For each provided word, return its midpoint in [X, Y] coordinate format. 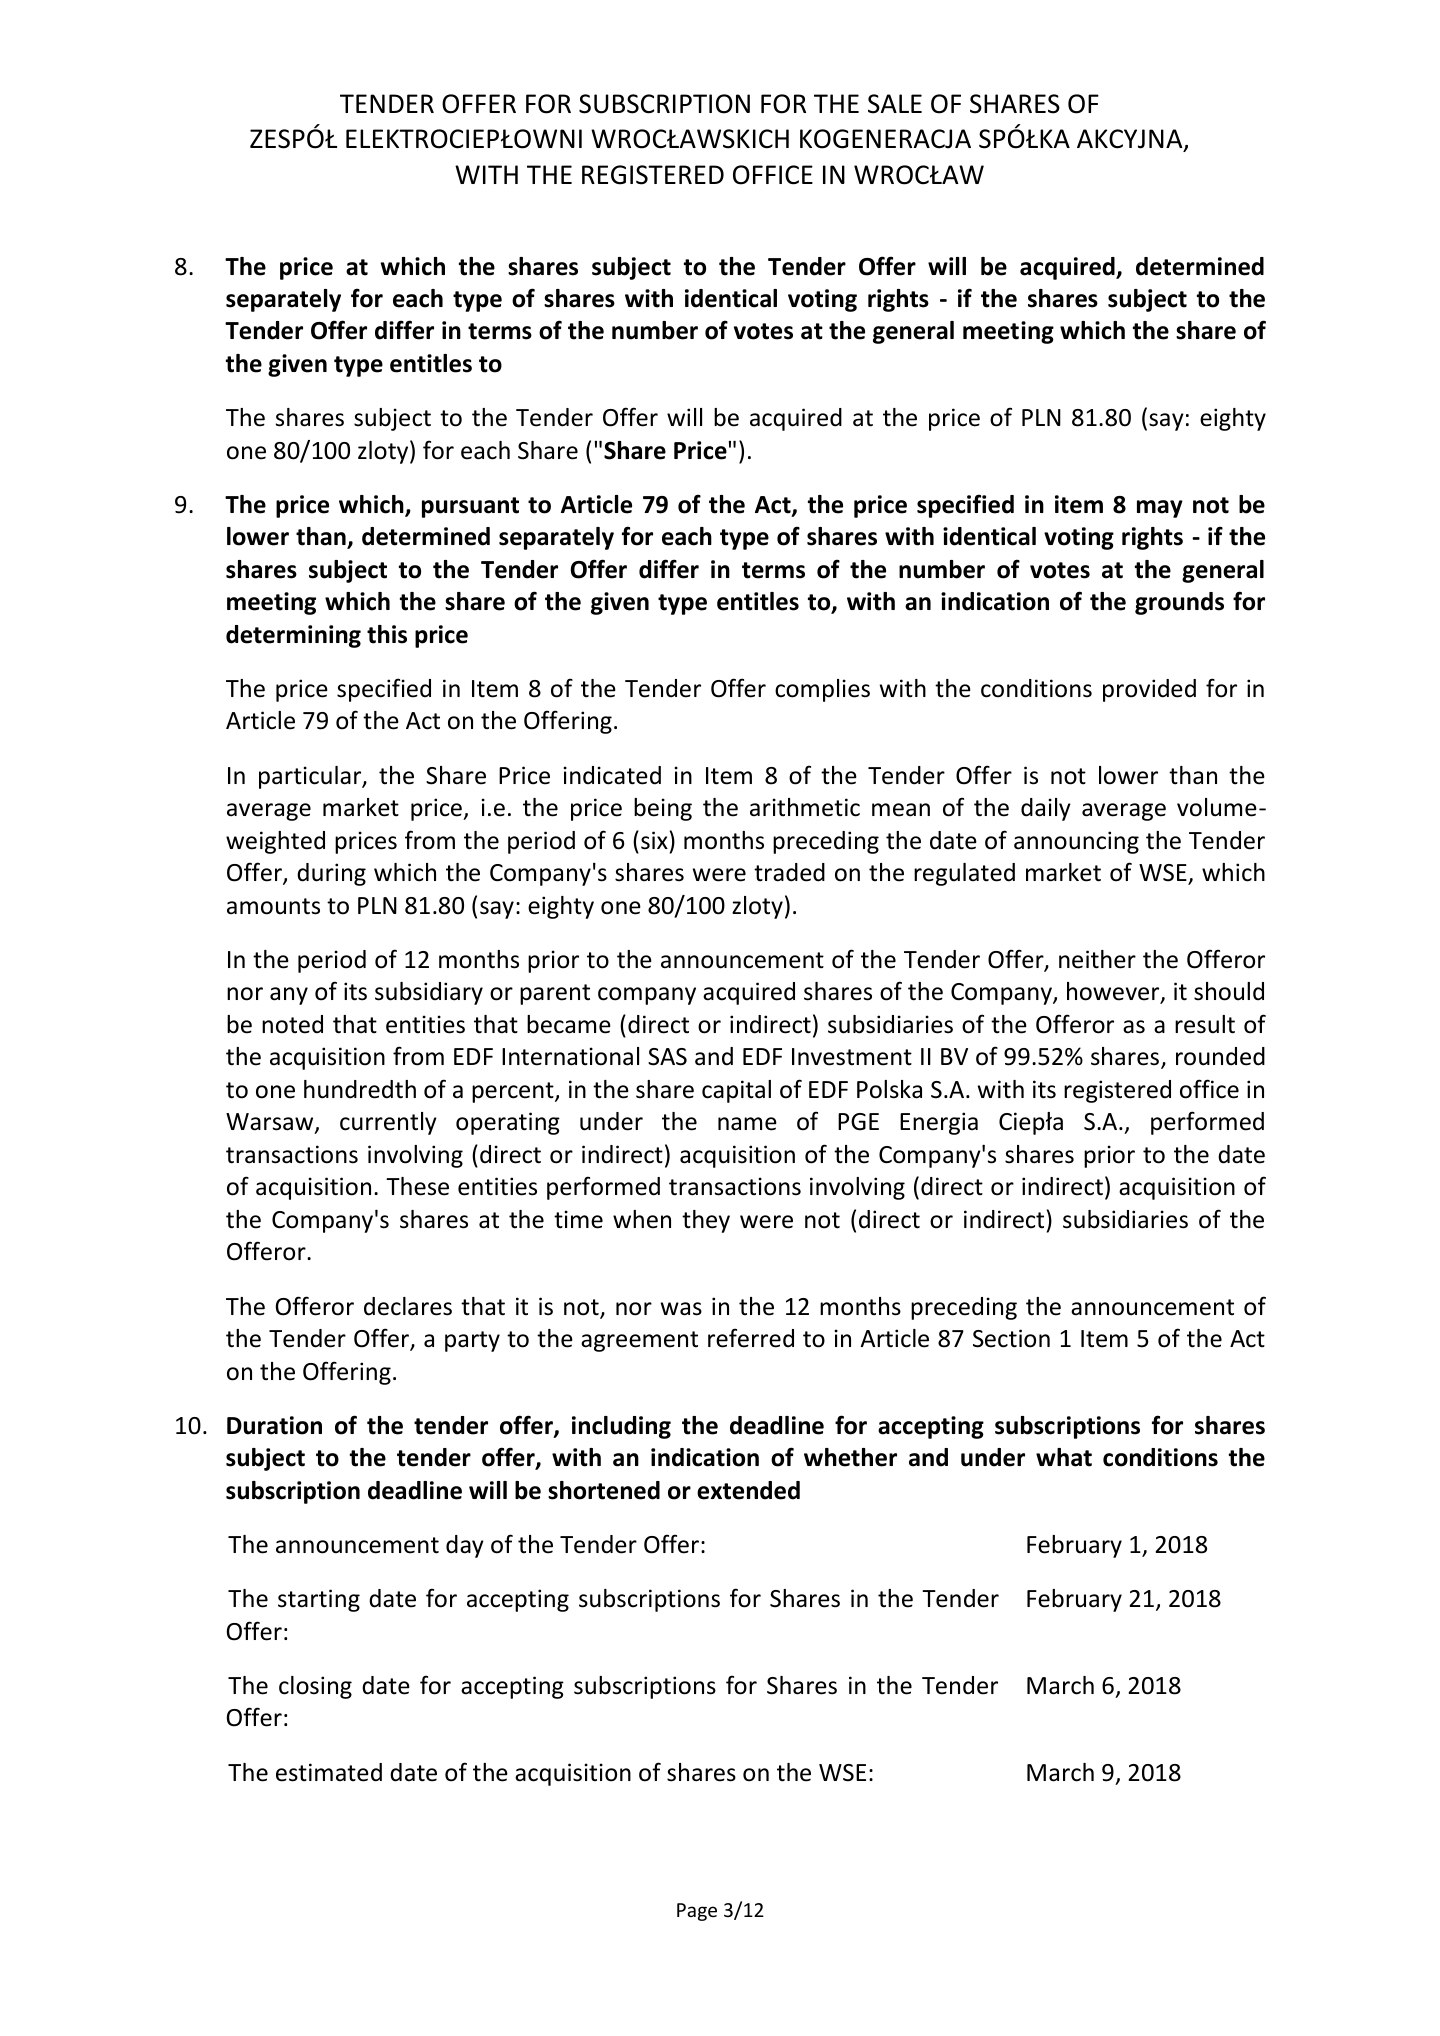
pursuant [470, 507]
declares [408, 1306]
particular [311, 777]
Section [1011, 1338]
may [1160, 509]
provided [1149, 690]
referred [751, 1338]
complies [822, 690]
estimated [329, 1772]
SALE [895, 104]
